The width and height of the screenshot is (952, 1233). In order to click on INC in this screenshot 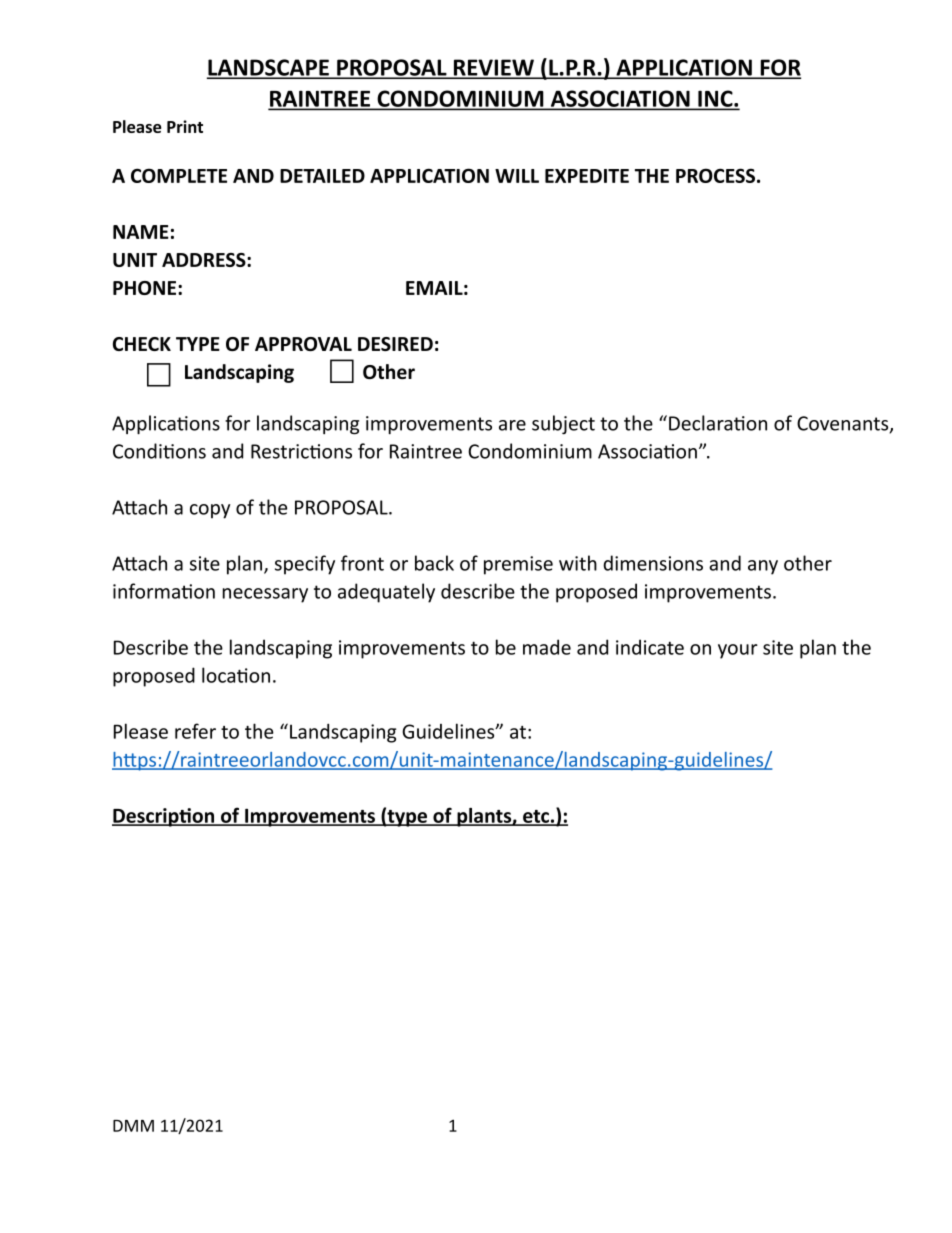, I will do `click(715, 99)`.
